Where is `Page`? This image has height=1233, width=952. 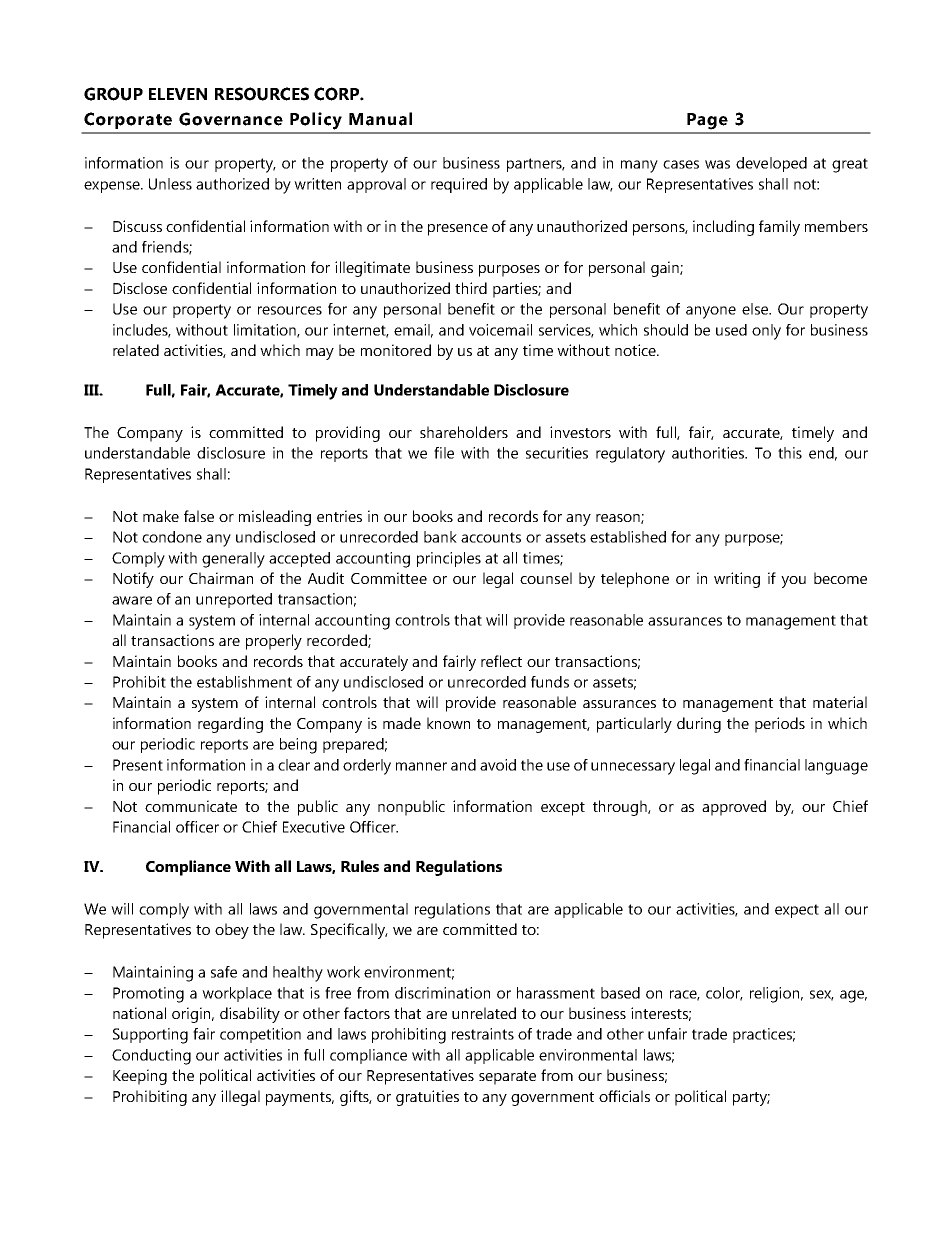
Page is located at coordinates (707, 121).
